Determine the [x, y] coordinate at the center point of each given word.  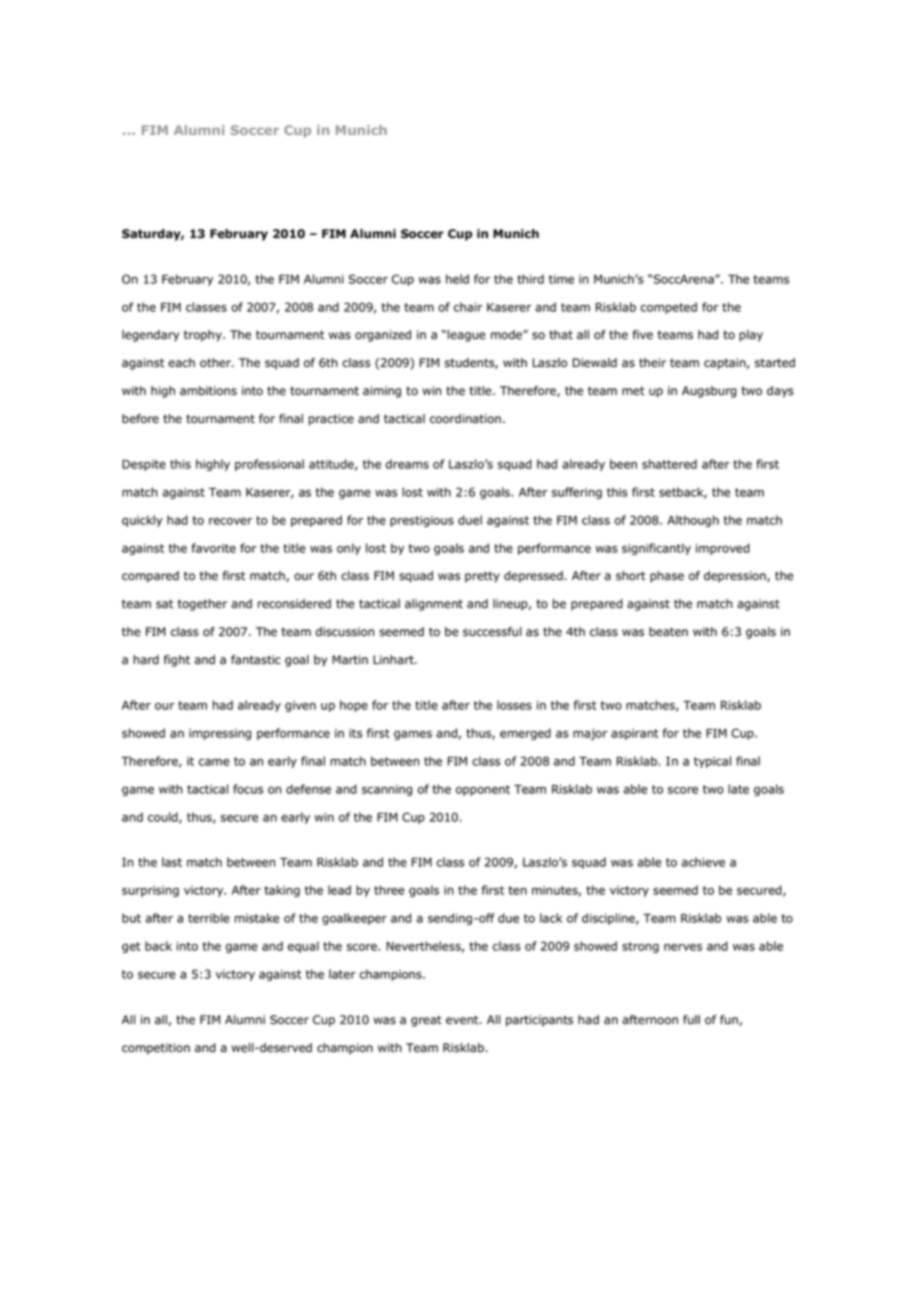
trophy [204, 336]
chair [468, 307]
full [691, 1020]
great [426, 1021]
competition [156, 1049]
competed [669, 308]
